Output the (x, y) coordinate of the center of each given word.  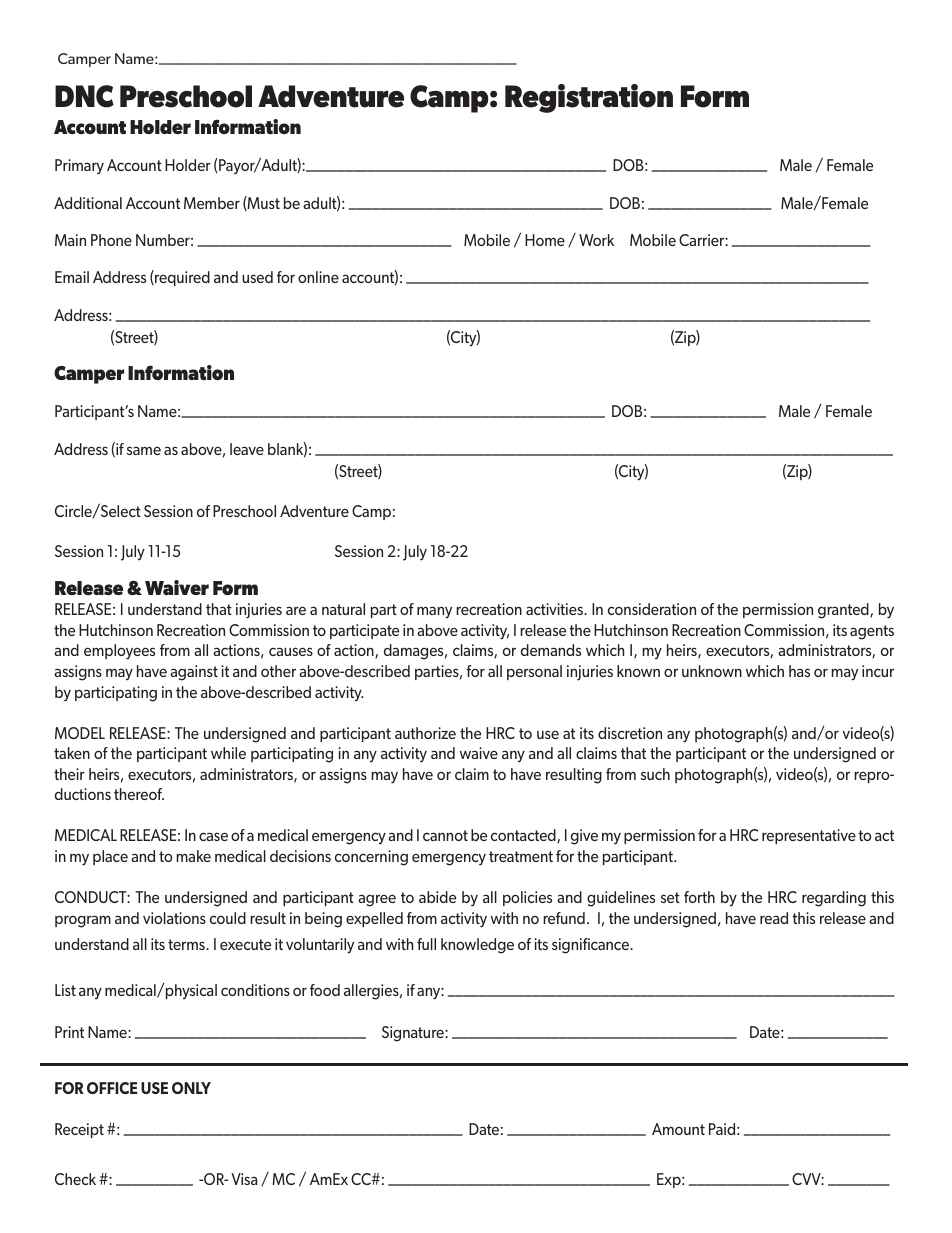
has (799, 671)
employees (119, 652)
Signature (414, 1034)
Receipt (79, 1130)
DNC (84, 96)
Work (596, 240)
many (434, 612)
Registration (589, 98)
